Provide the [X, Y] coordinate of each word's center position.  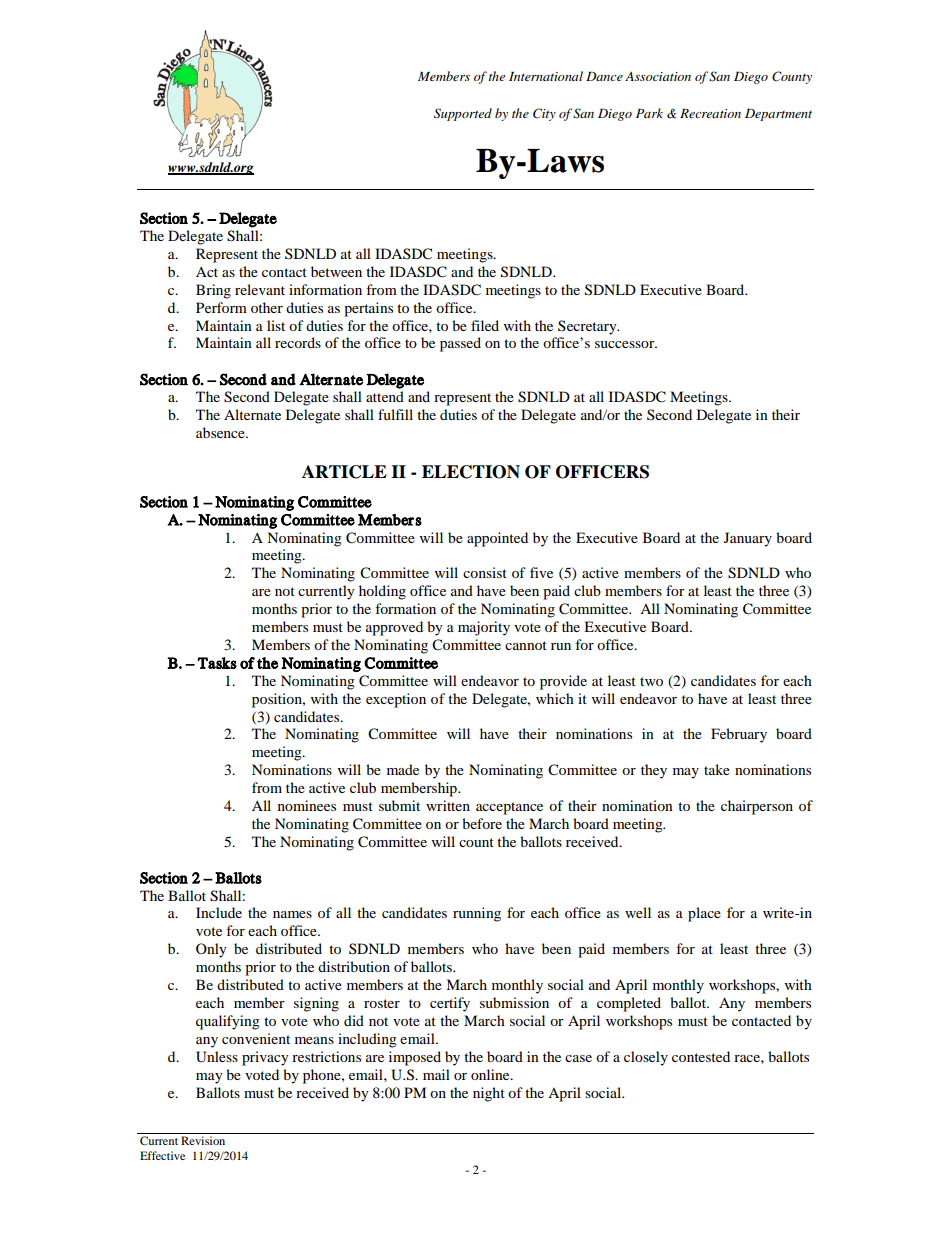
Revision [203, 1140]
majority [484, 628]
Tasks [217, 663]
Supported [463, 114]
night [489, 1094]
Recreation [710, 113]
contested [701, 1056]
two [651, 681]
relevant [260, 289]
